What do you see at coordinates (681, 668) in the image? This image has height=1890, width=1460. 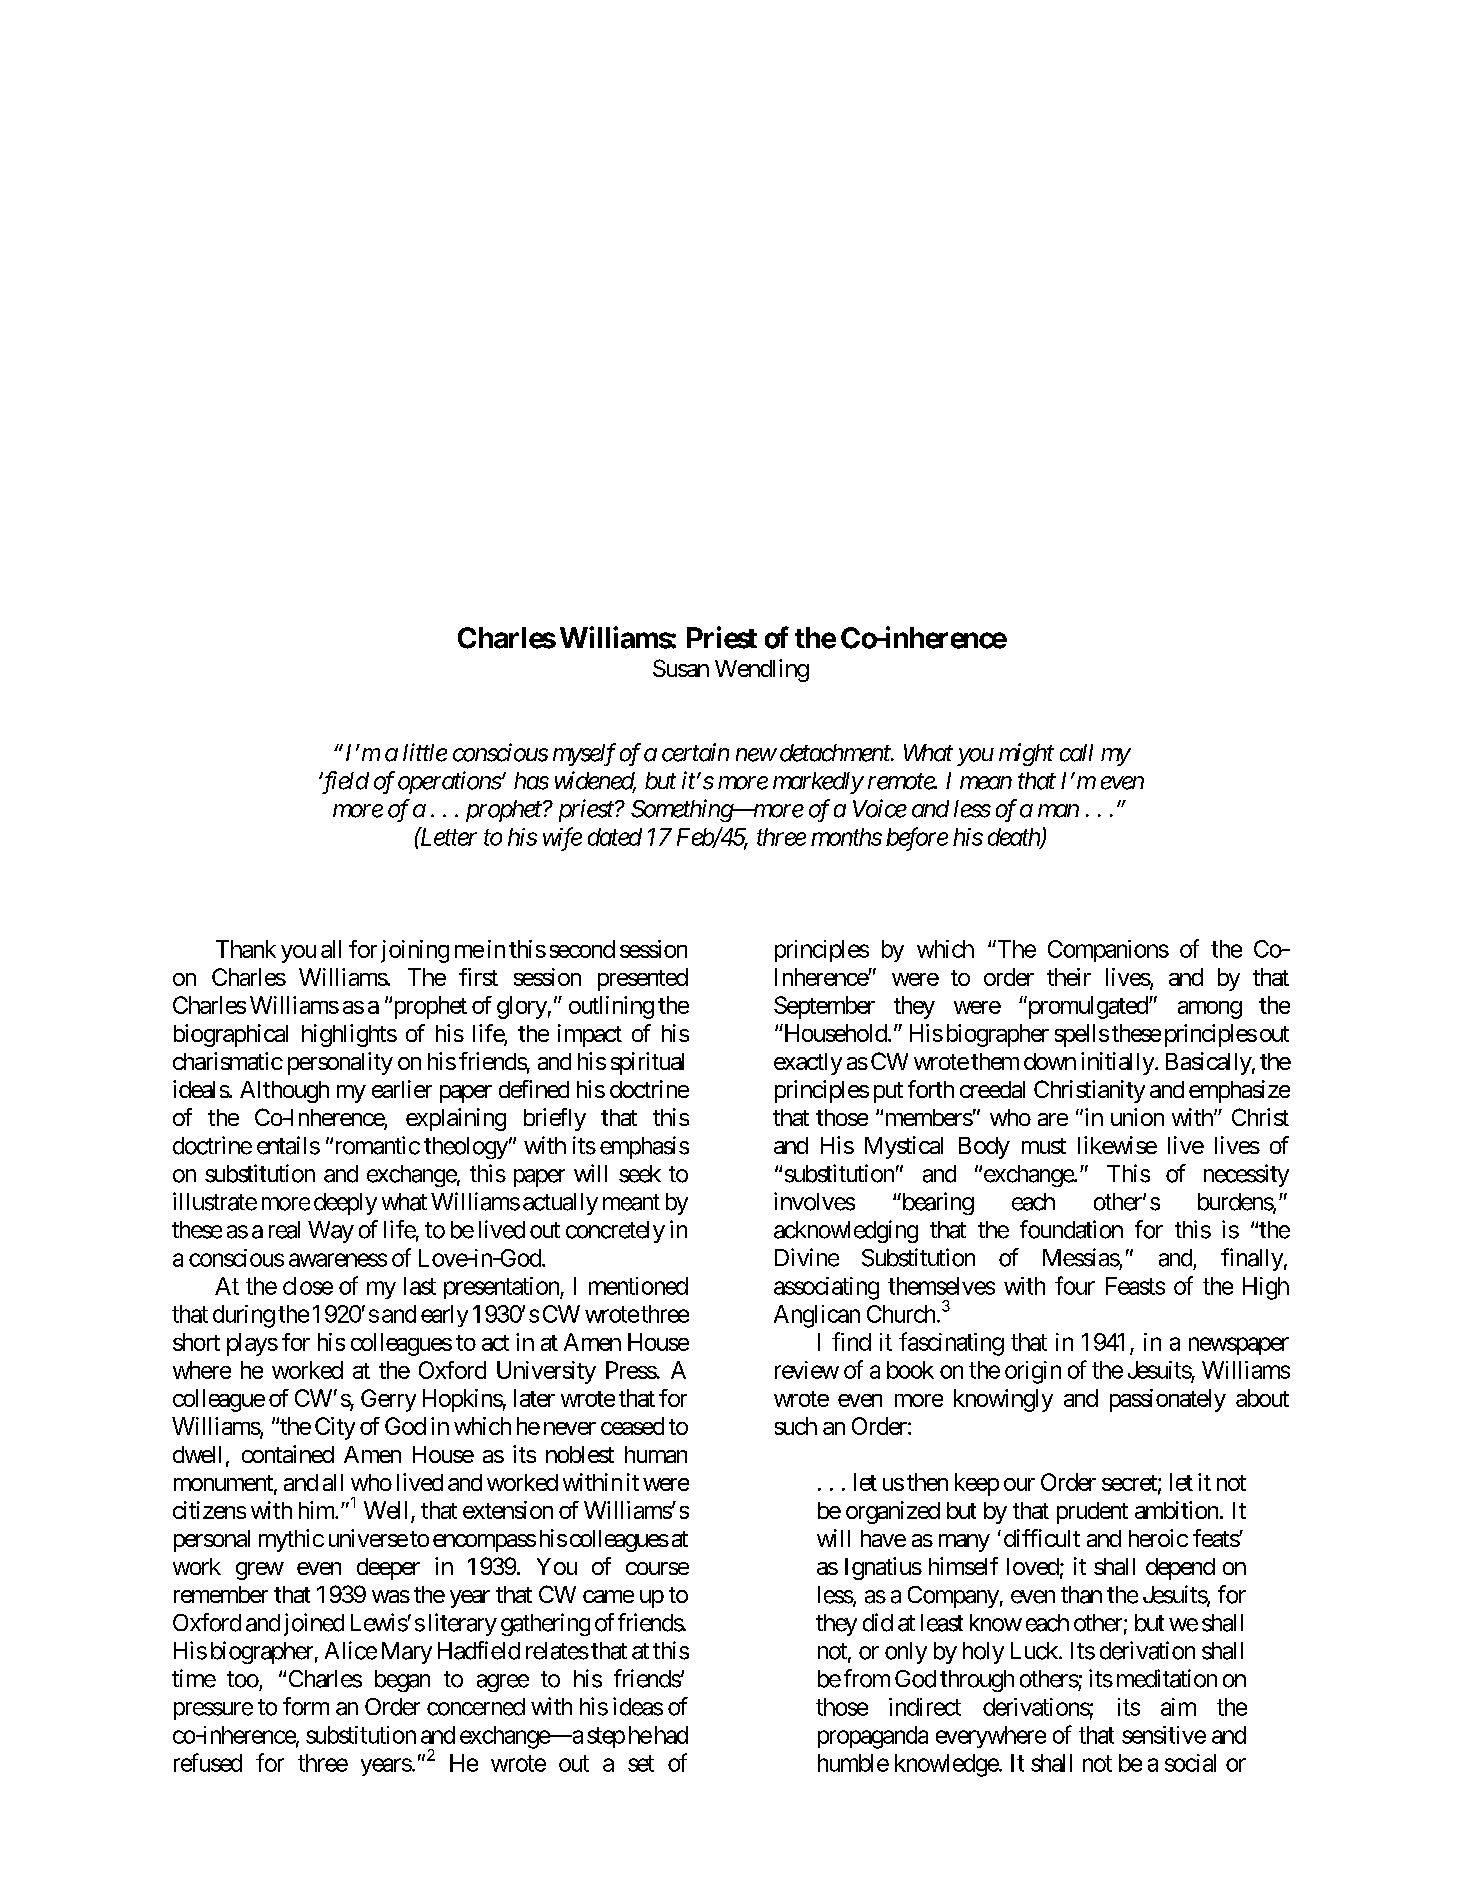 I see `Susan` at bounding box center [681, 668].
